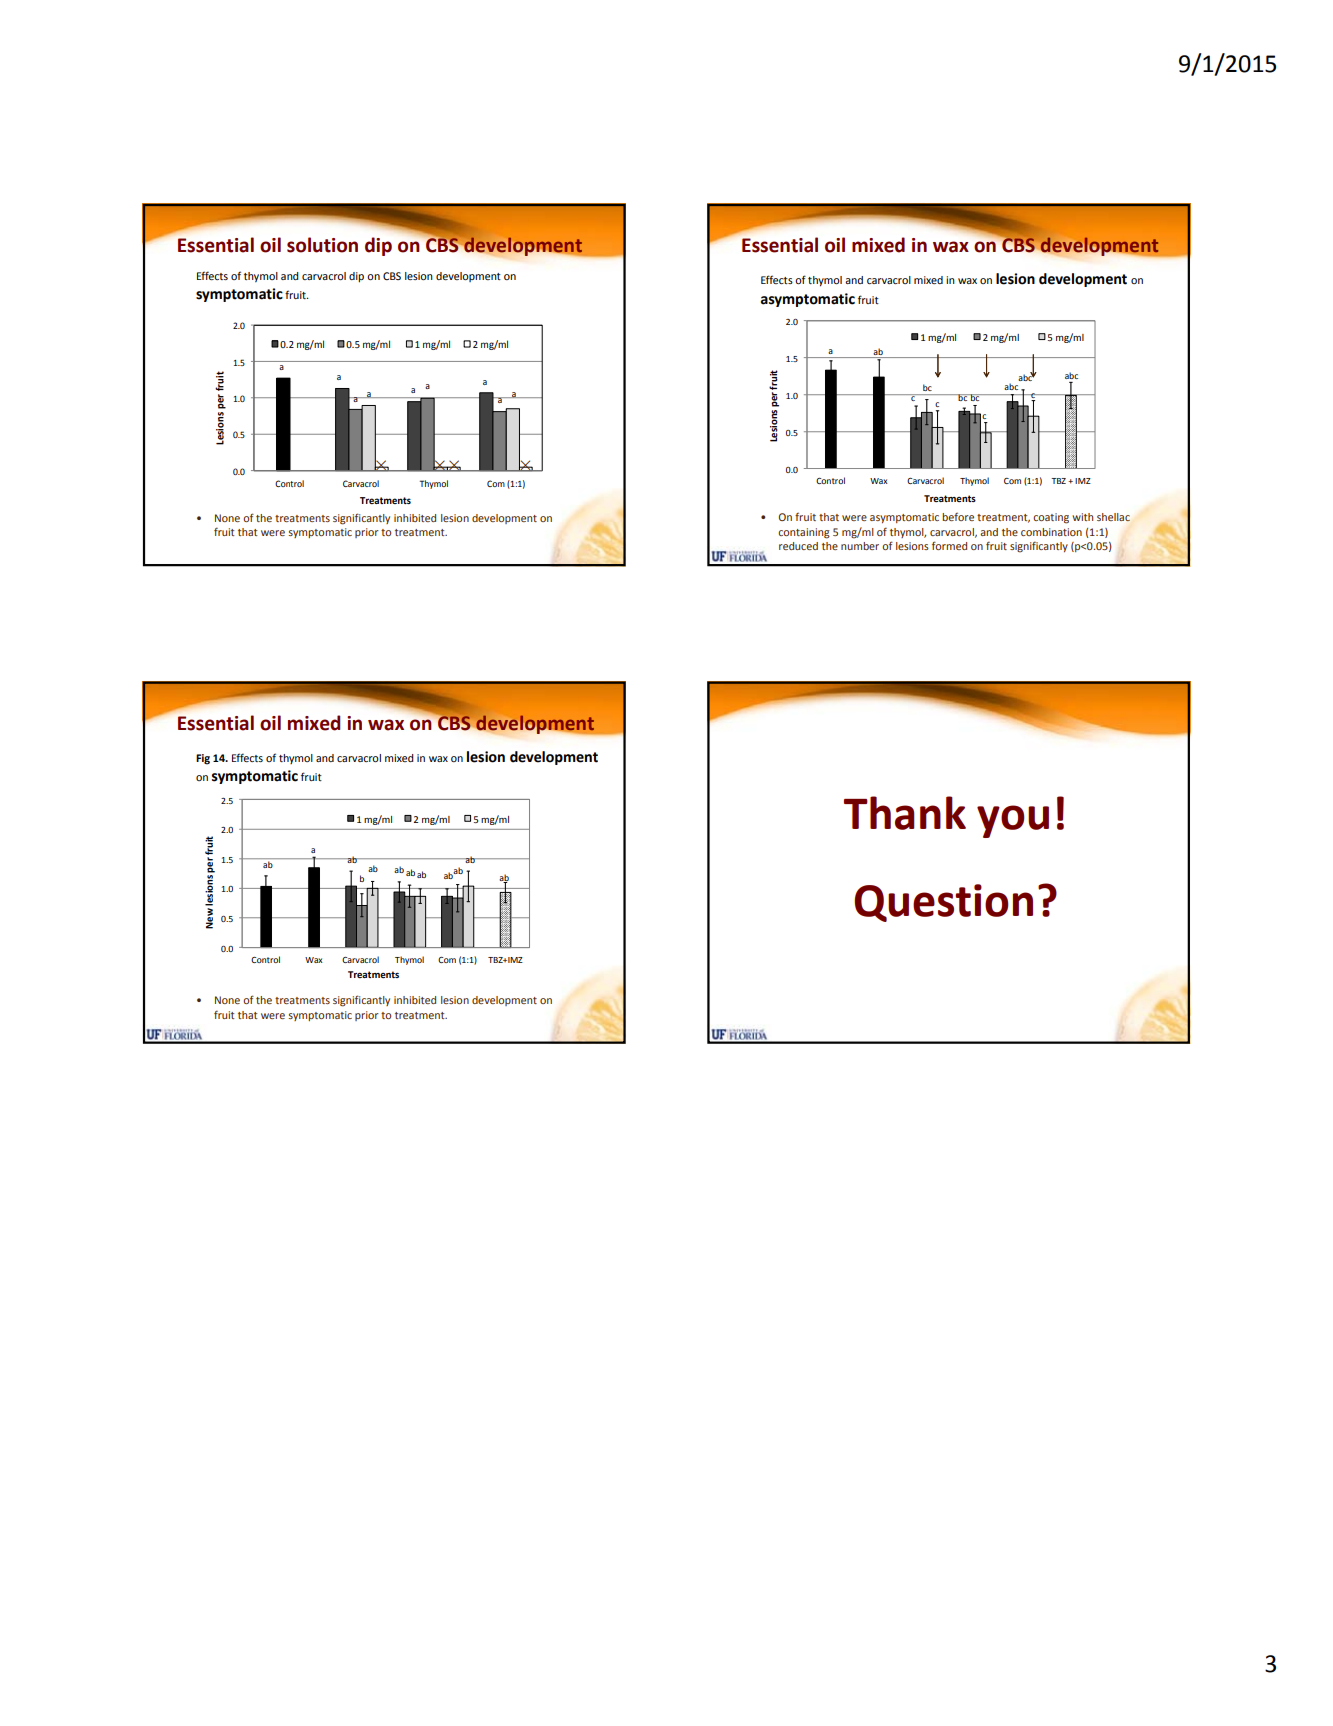  What do you see at coordinates (1113, 517) in the screenshot?
I see `shellac` at bounding box center [1113, 517].
